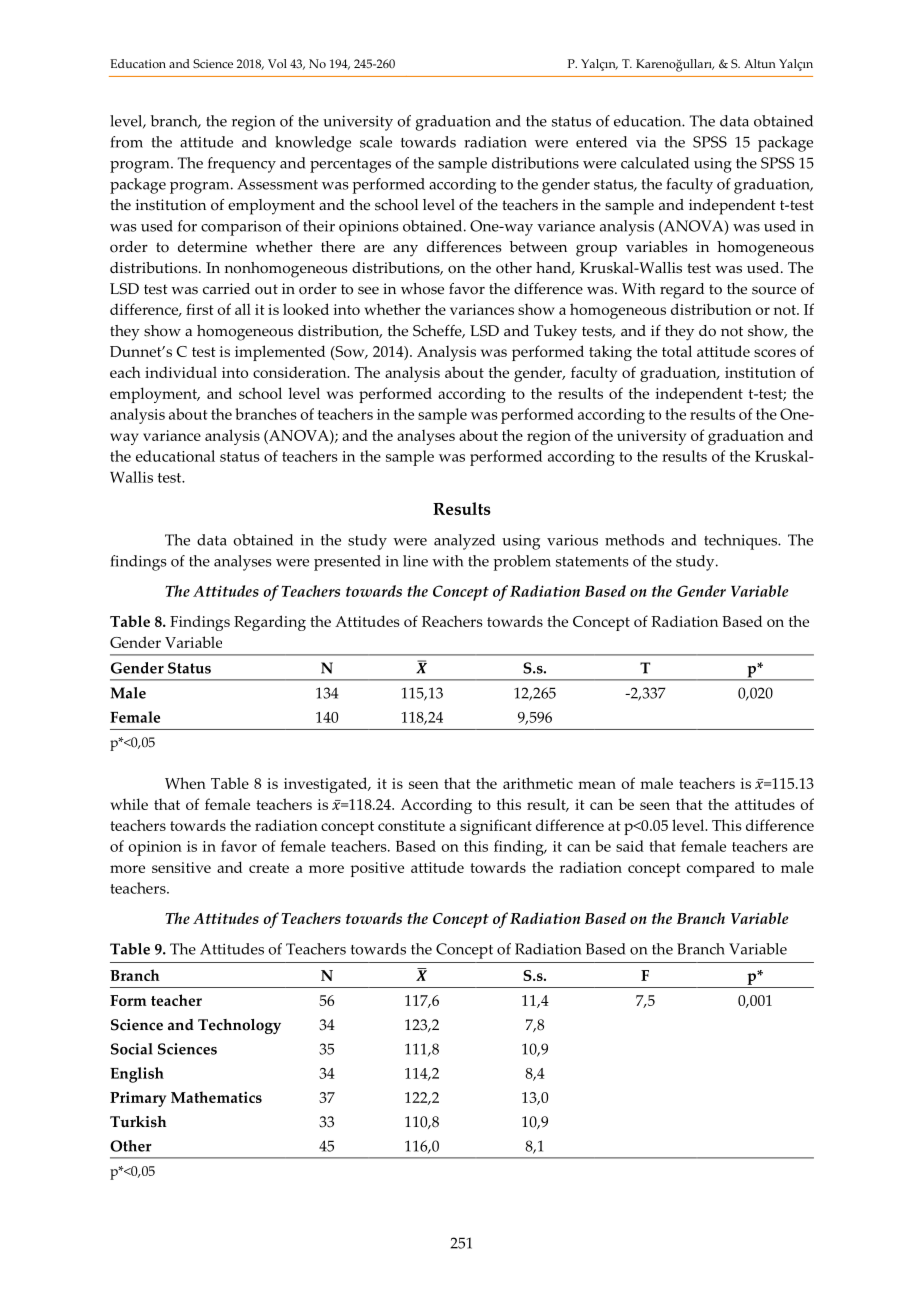 This screenshot has width=924, height=1308. I want to click on individual, so click(181, 372).
